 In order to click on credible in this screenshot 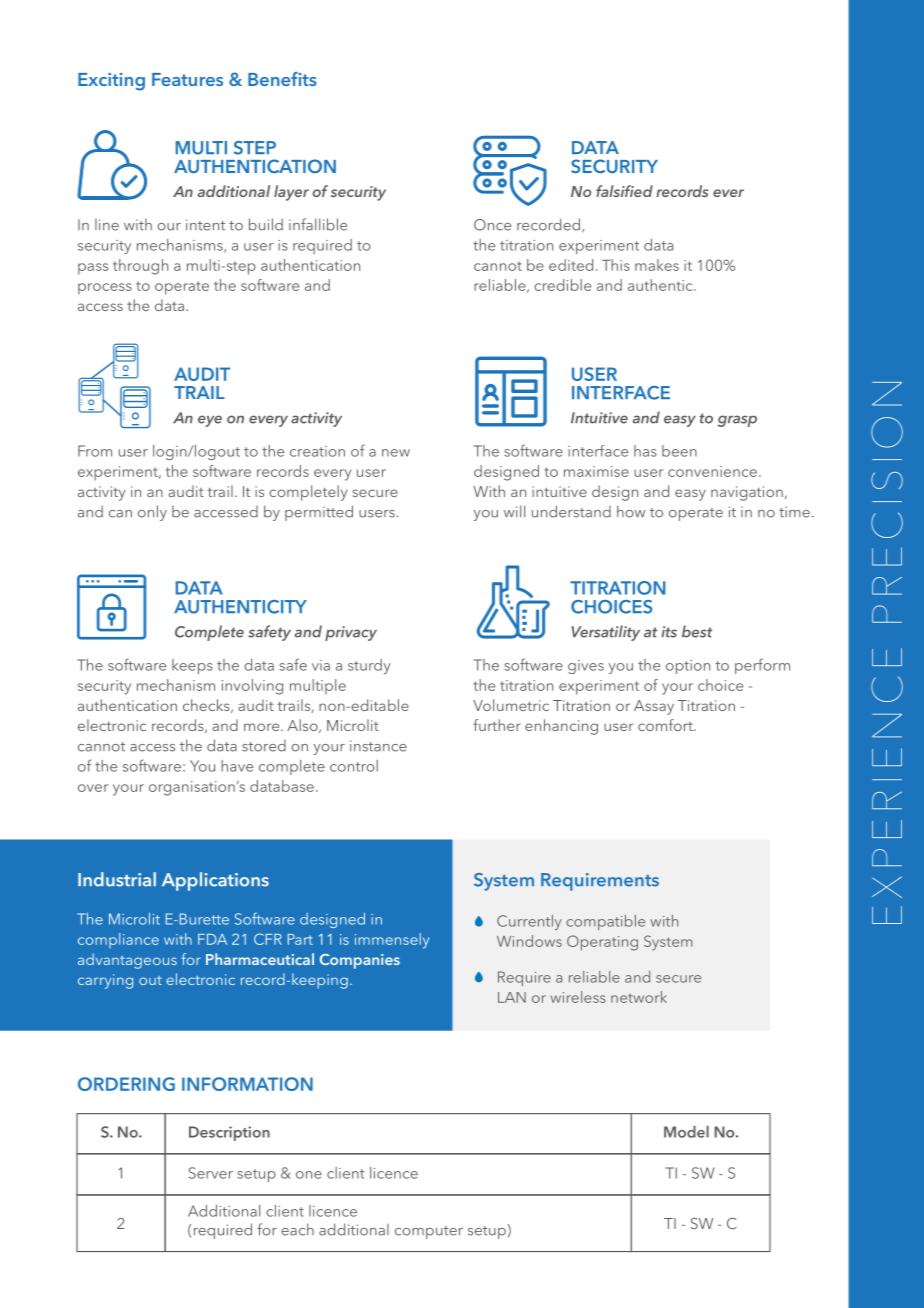, I will do `click(562, 285)`.
